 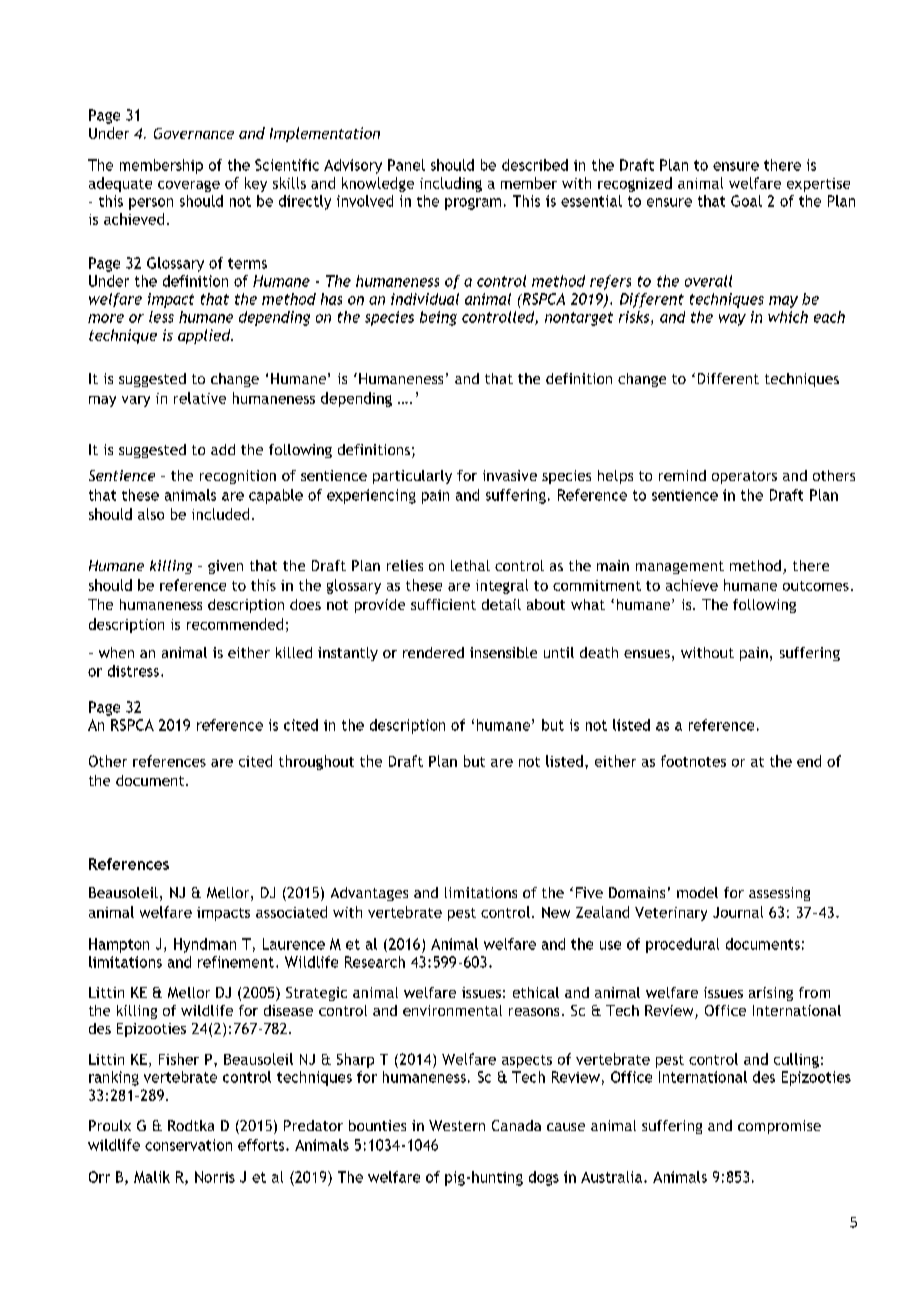 What do you see at coordinates (451, 184) in the screenshot?
I see `including` at bounding box center [451, 184].
